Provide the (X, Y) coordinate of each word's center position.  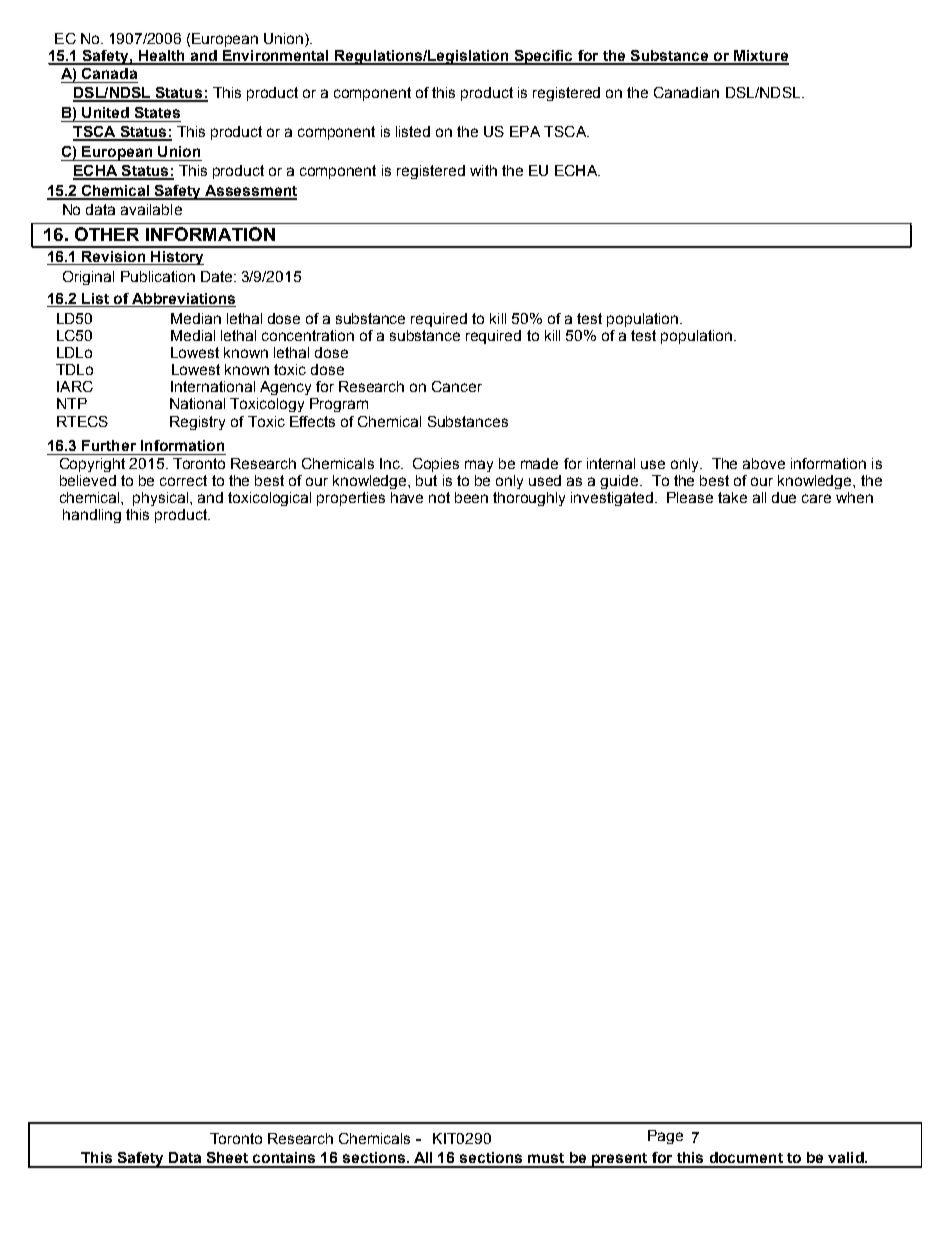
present (620, 1160)
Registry (197, 423)
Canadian (686, 92)
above (764, 463)
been (471, 497)
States (157, 112)
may (479, 466)
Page (665, 1137)
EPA (525, 131)
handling (92, 516)
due (784, 497)
